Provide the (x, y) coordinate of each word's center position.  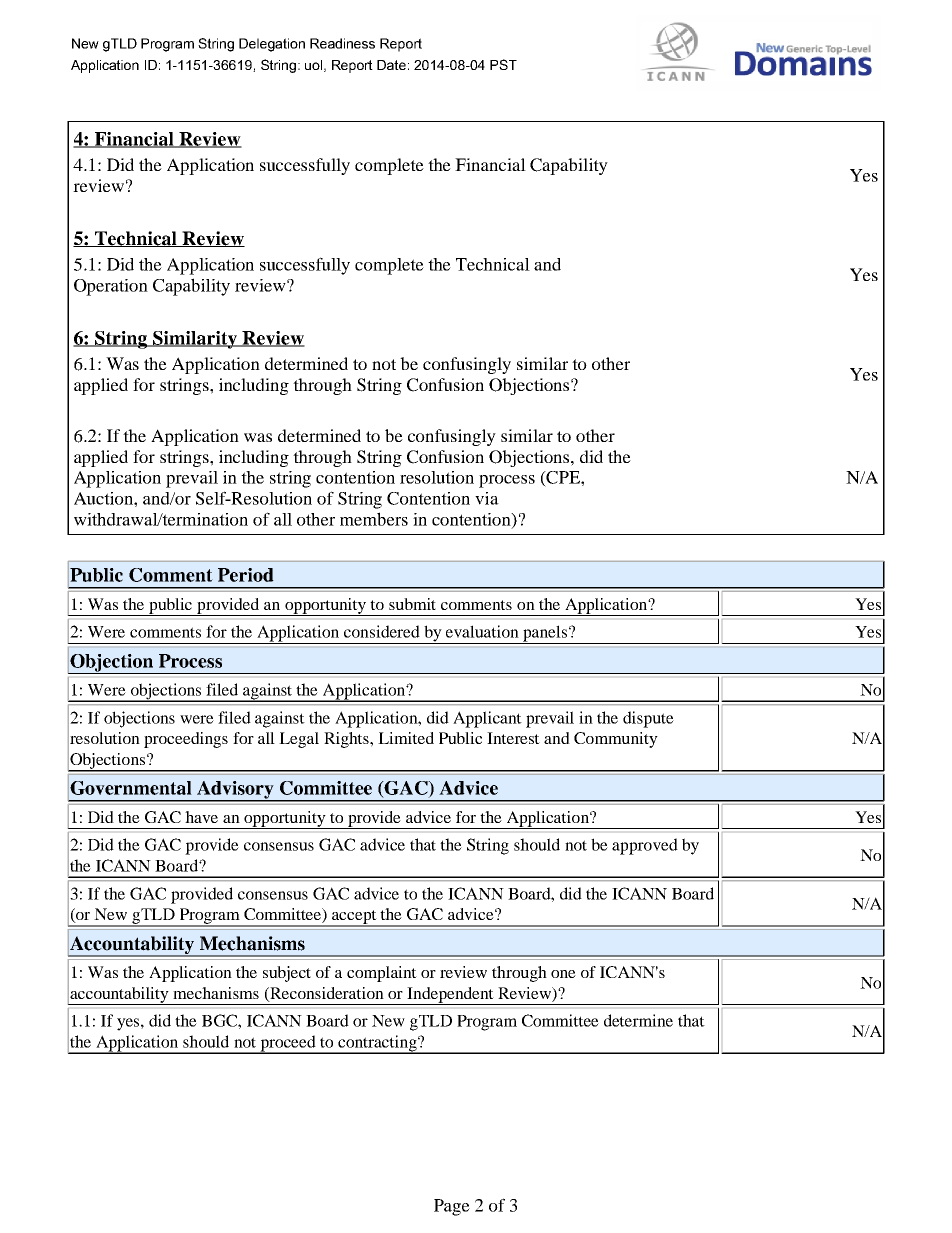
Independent (450, 996)
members (374, 519)
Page (452, 1207)
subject (287, 974)
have (201, 817)
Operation (111, 287)
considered (382, 631)
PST (503, 64)
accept (354, 918)
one (563, 974)
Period (246, 575)
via (487, 498)
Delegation (272, 45)
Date (391, 65)
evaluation (482, 631)
